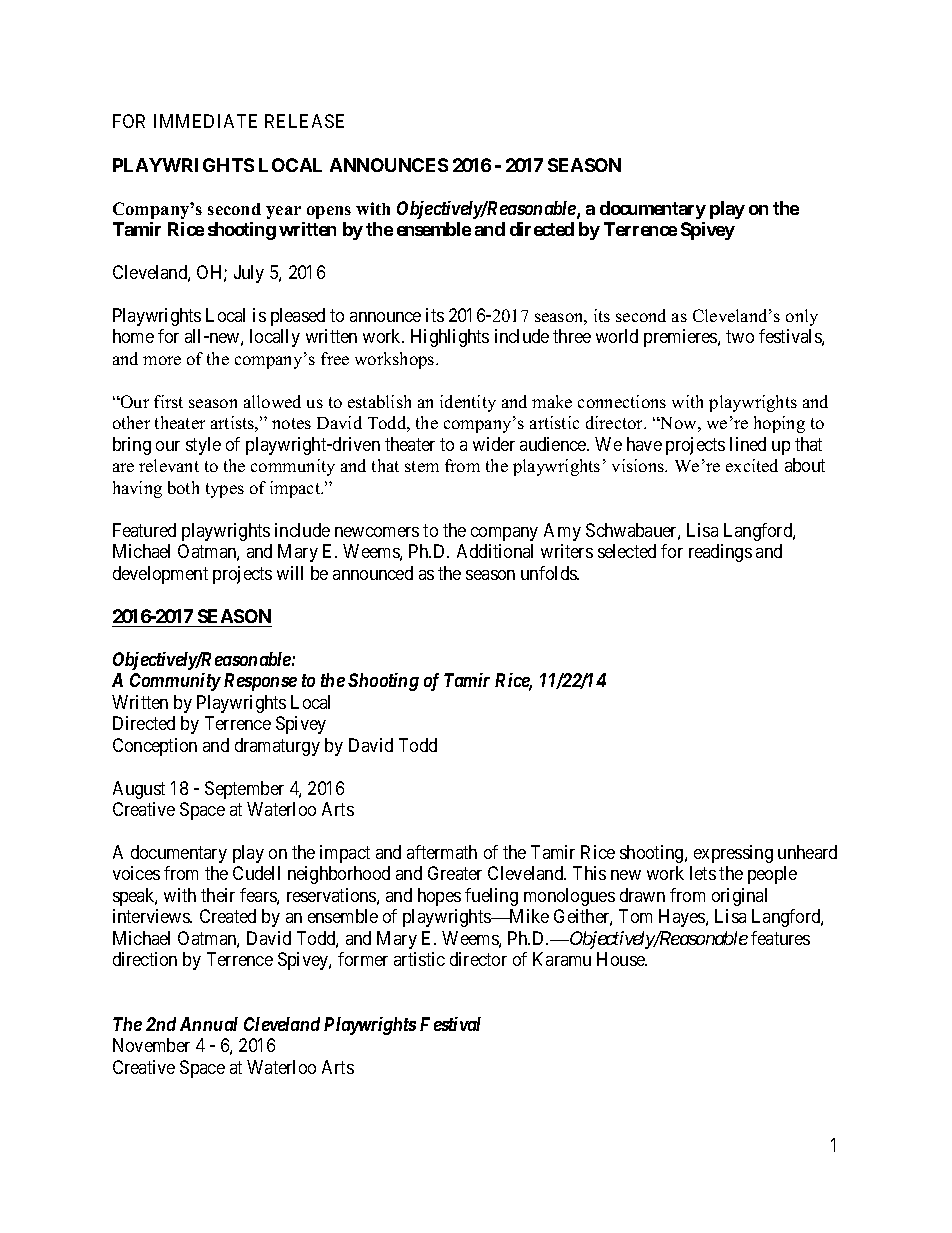 Image resolution: width=952 pixels, height=1233 pixels. Describe the element at coordinates (205, 121) in the screenshot. I see `IMMEDIATE` at that location.
